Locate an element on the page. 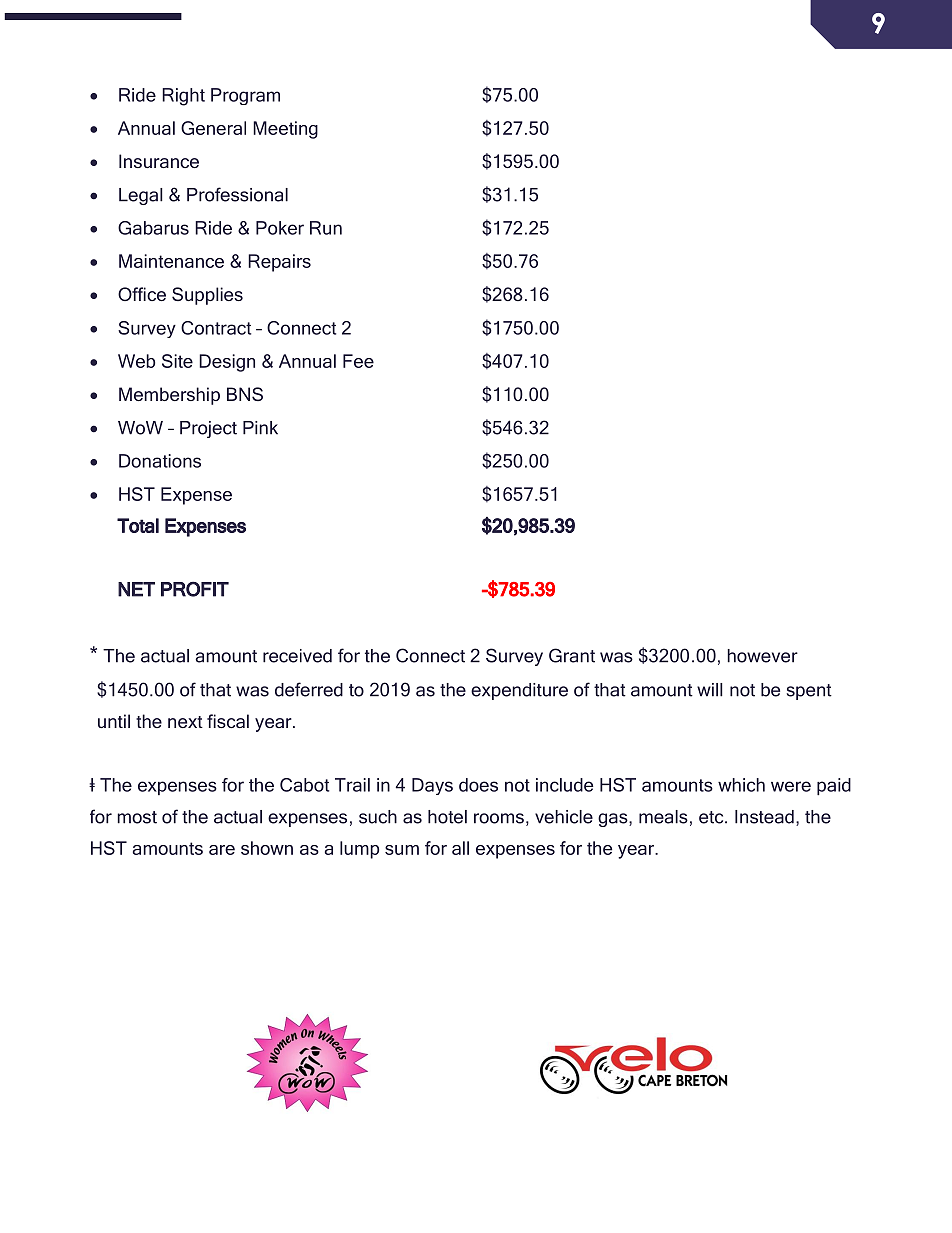  Pink is located at coordinates (260, 428).
